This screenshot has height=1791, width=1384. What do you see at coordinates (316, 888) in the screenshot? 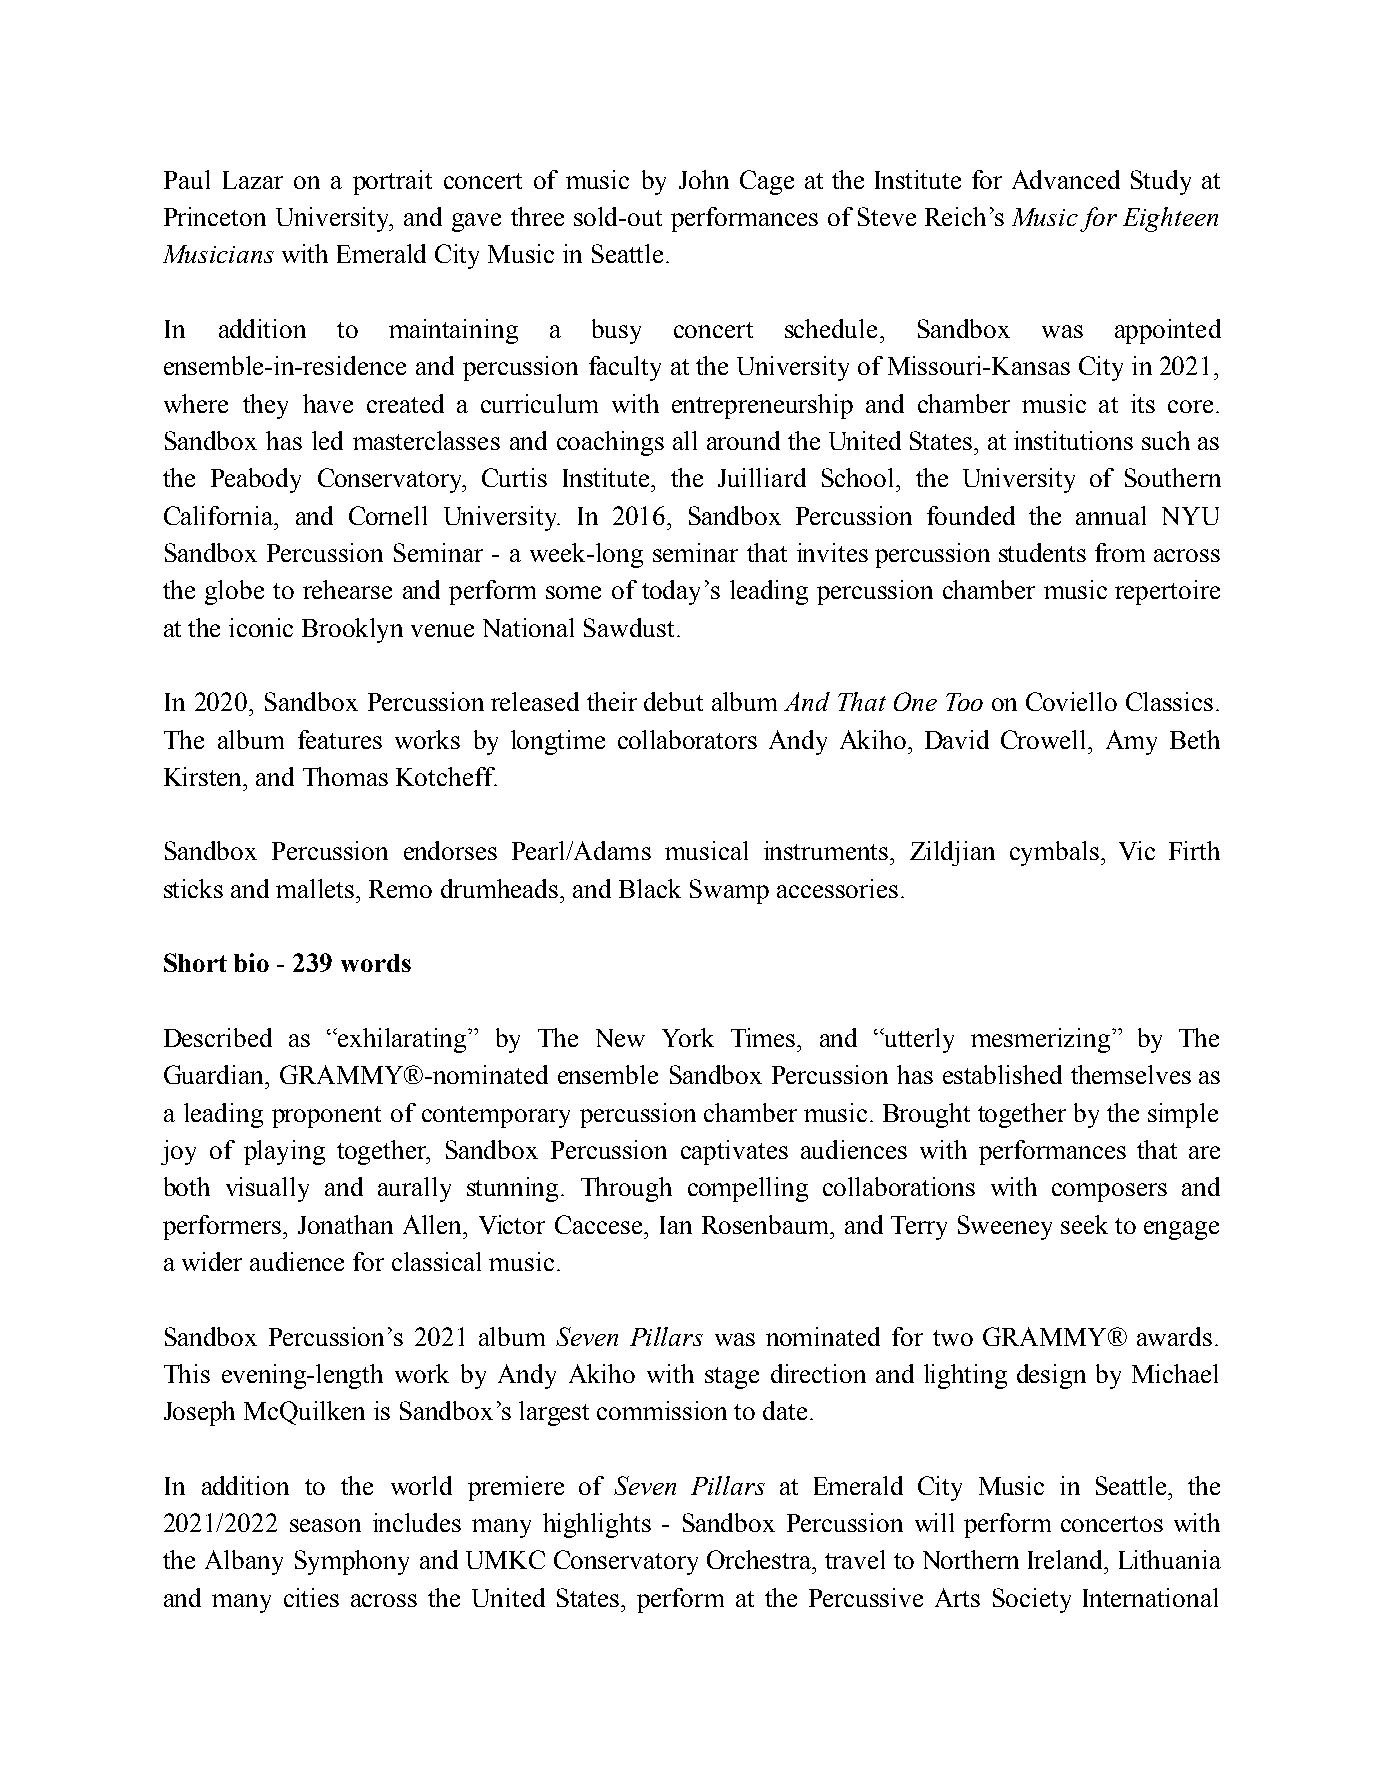
I see `mallets` at bounding box center [316, 888].
